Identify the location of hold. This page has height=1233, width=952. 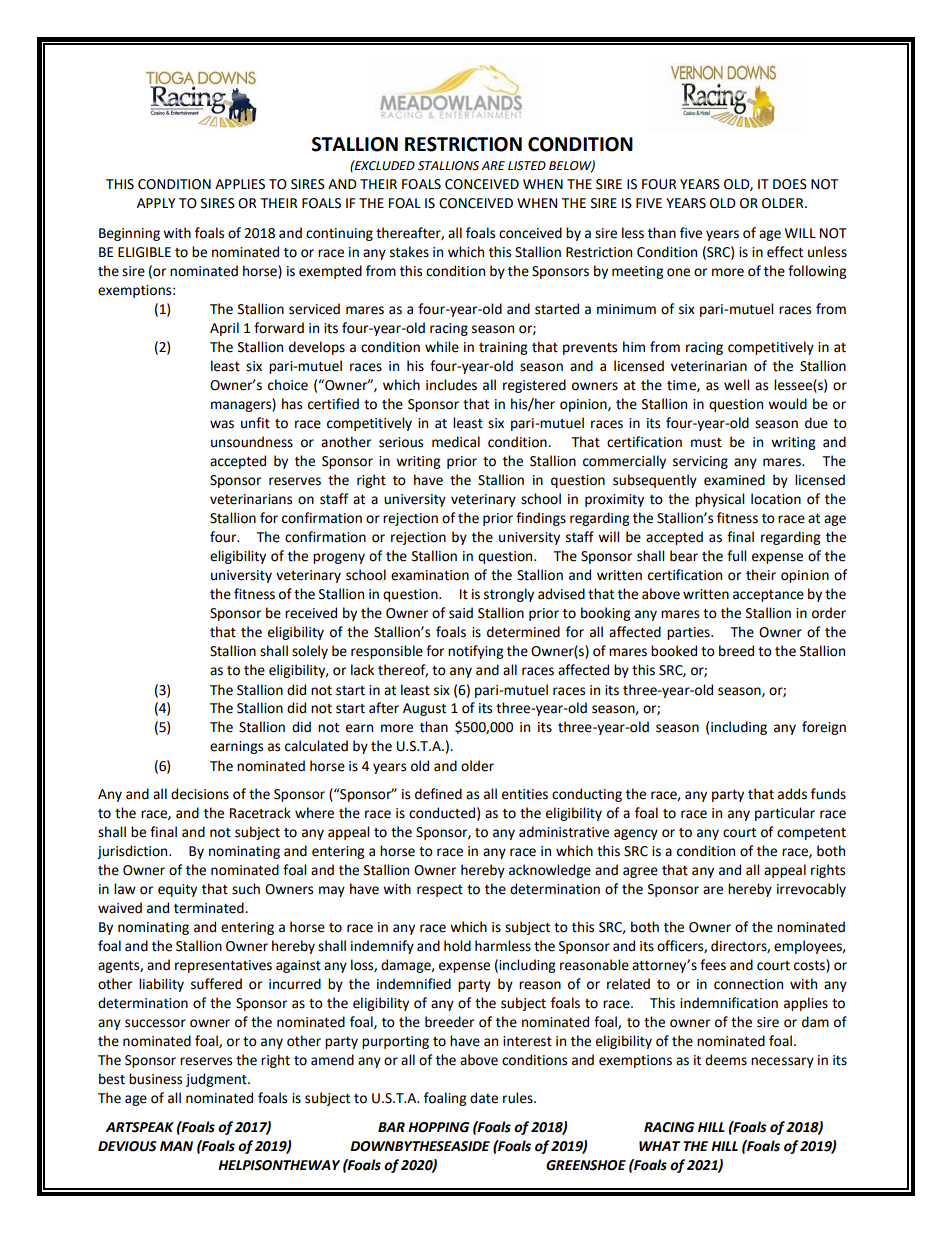
(457, 946).
